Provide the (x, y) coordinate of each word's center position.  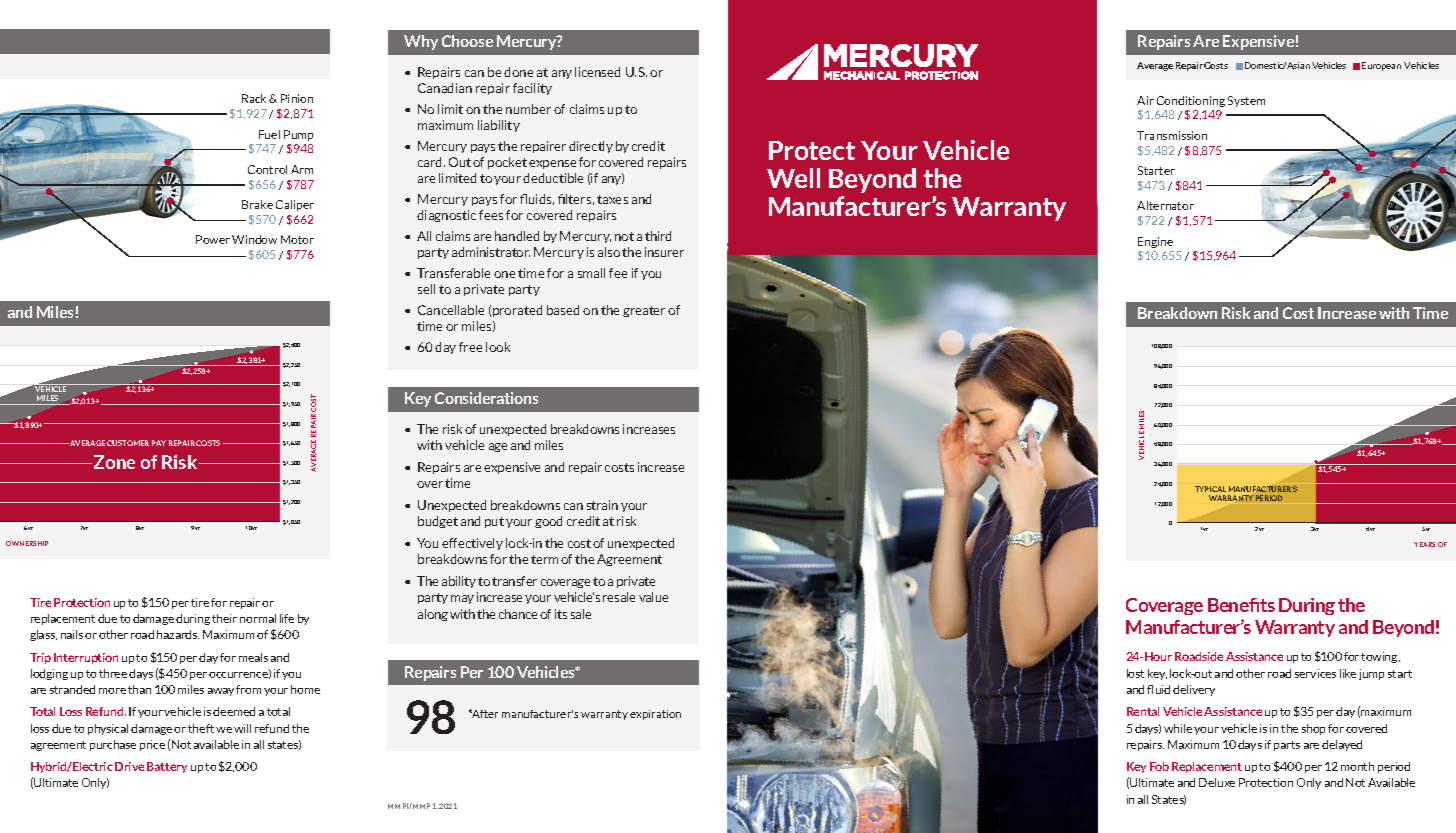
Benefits (1241, 605)
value (653, 597)
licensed (597, 72)
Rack (256, 98)
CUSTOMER (128, 443)
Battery (167, 767)
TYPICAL (1210, 489)
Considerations (486, 398)
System (1246, 101)
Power (213, 239)
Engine (1155, 242)
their (224, 618)
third (658, 236)
